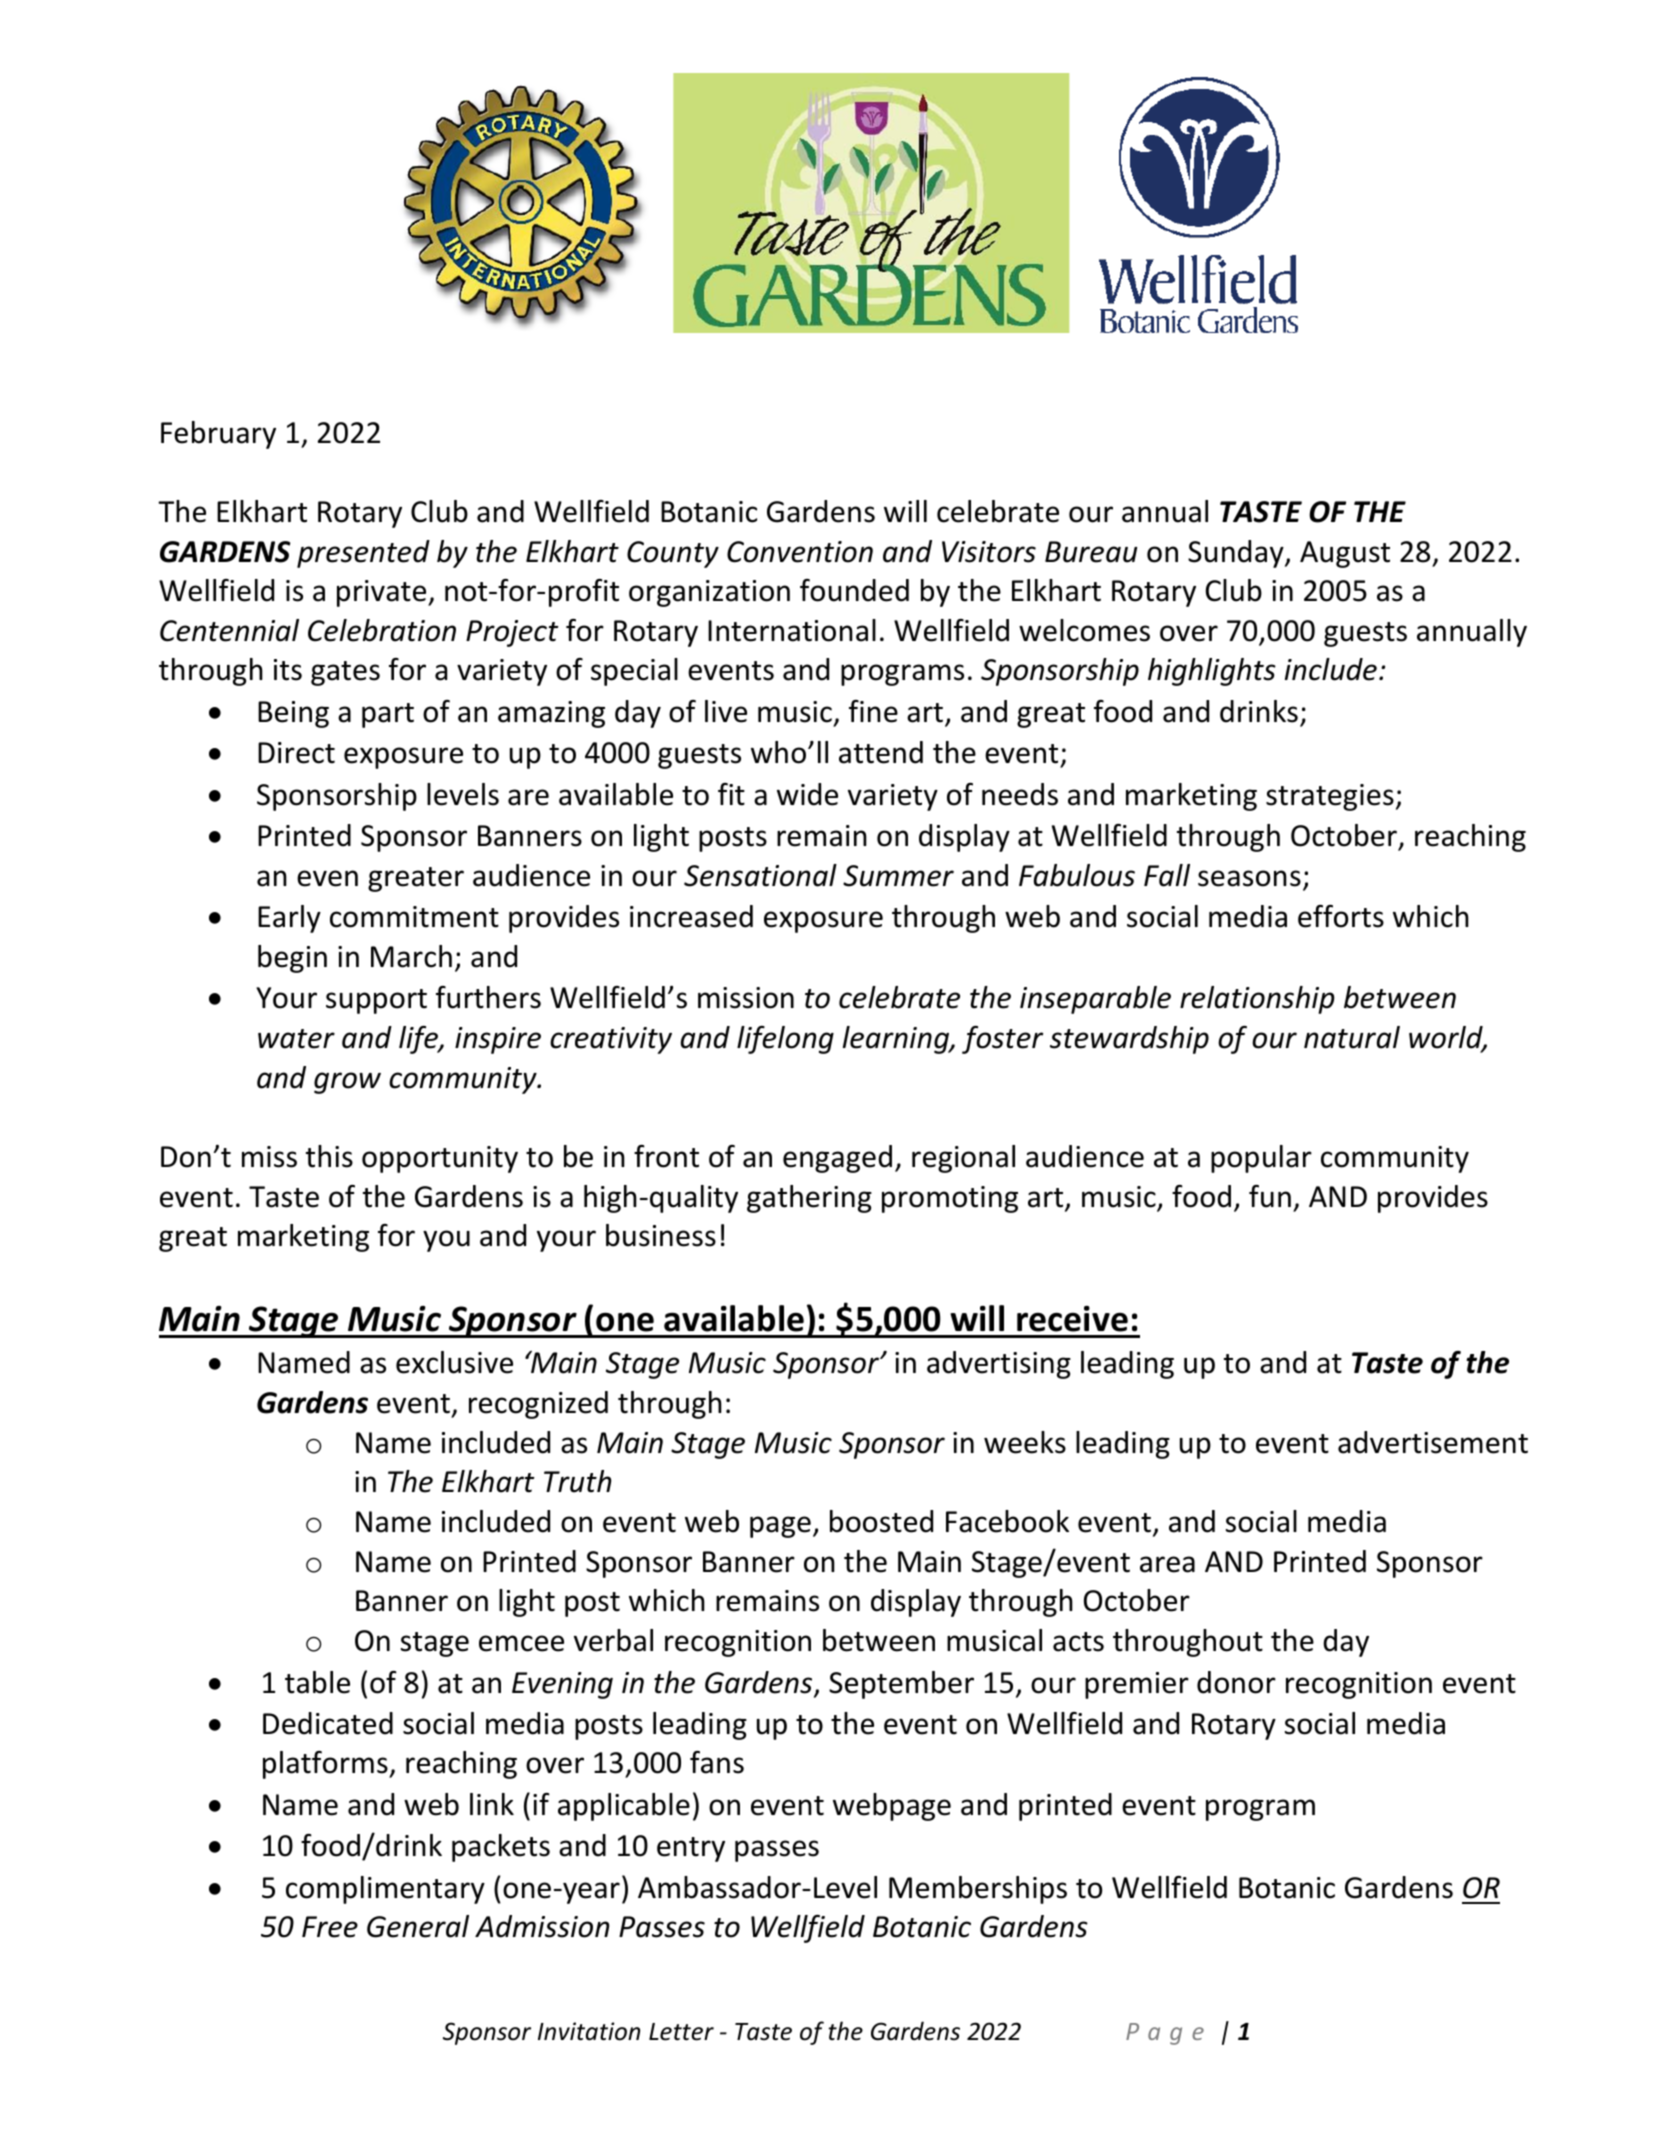  What do you see at coordinates (363, 554) in the page?
I see `presented` at bounding box center [363, 554].
